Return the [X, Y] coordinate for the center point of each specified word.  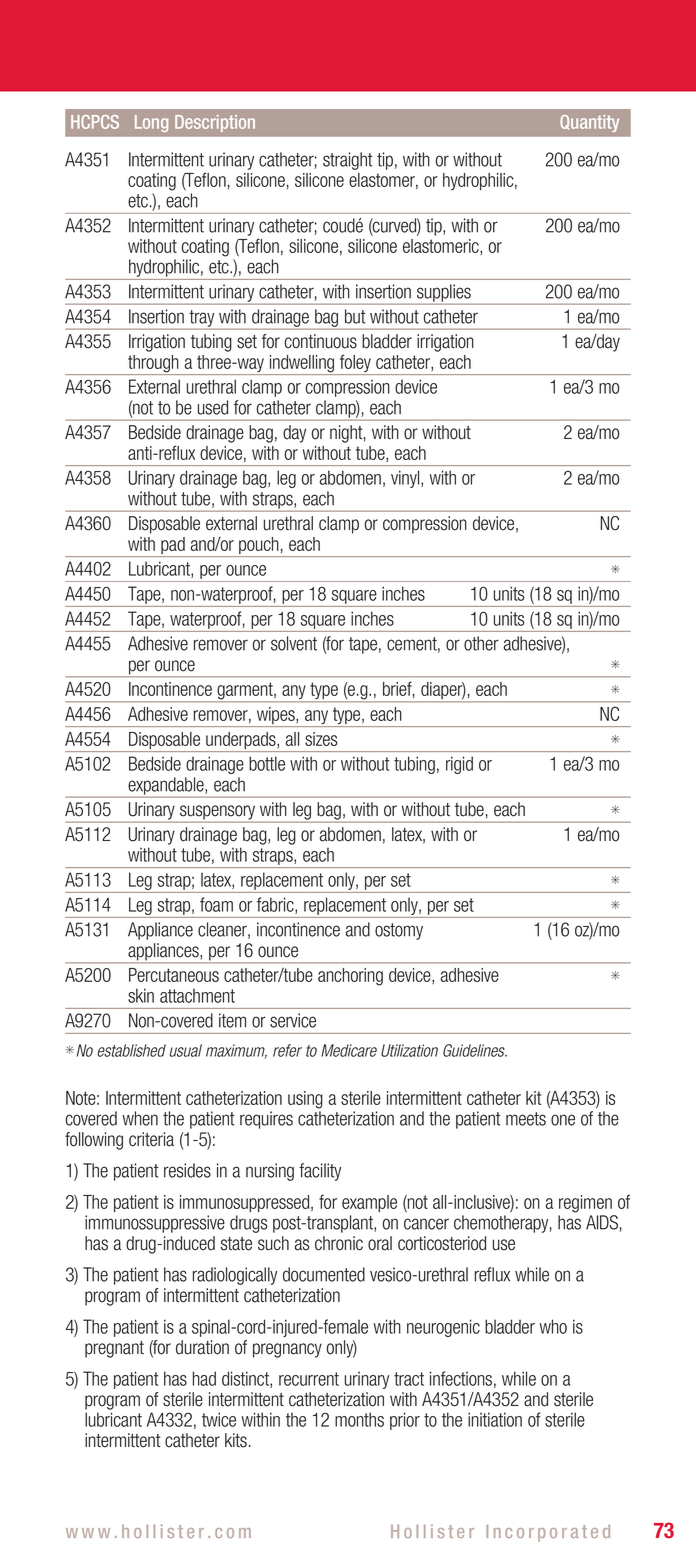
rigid [459, 765]
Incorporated [548, 1533]
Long [151, 123]
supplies [444, 294]
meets [526, 1119]
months [359, 1419]
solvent [294, 643]
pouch [259, 547]
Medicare [349, 1050]
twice [219, 1419]
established [131, 1050]
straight [348, 161]
